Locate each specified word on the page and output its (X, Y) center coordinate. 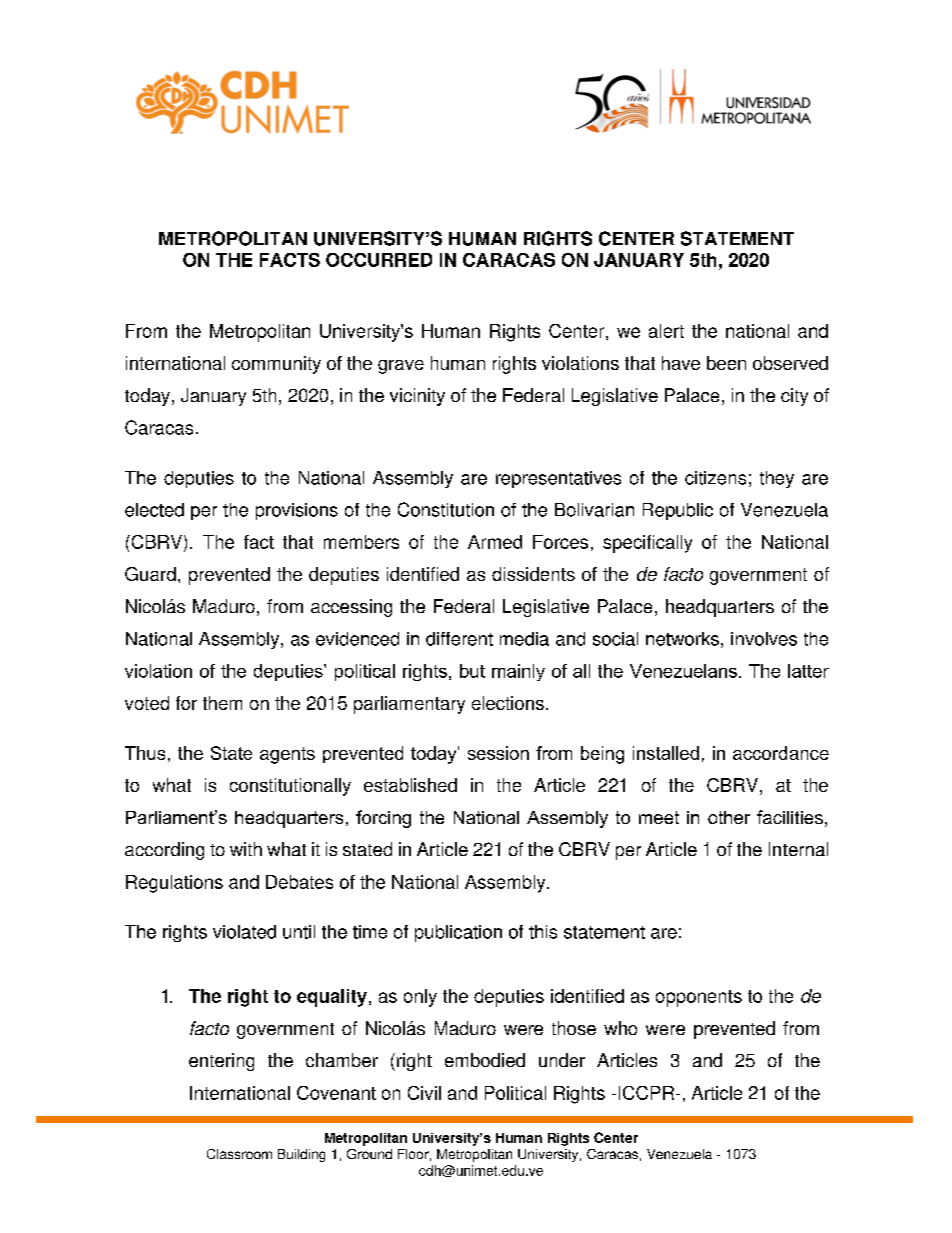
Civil (424, 1093)
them (222, 703)
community (276, 365)
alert (666, 331)
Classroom (239, 1154)
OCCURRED (379, 260)
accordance (781, 753)
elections (508, 703)
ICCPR (648, 1093)
